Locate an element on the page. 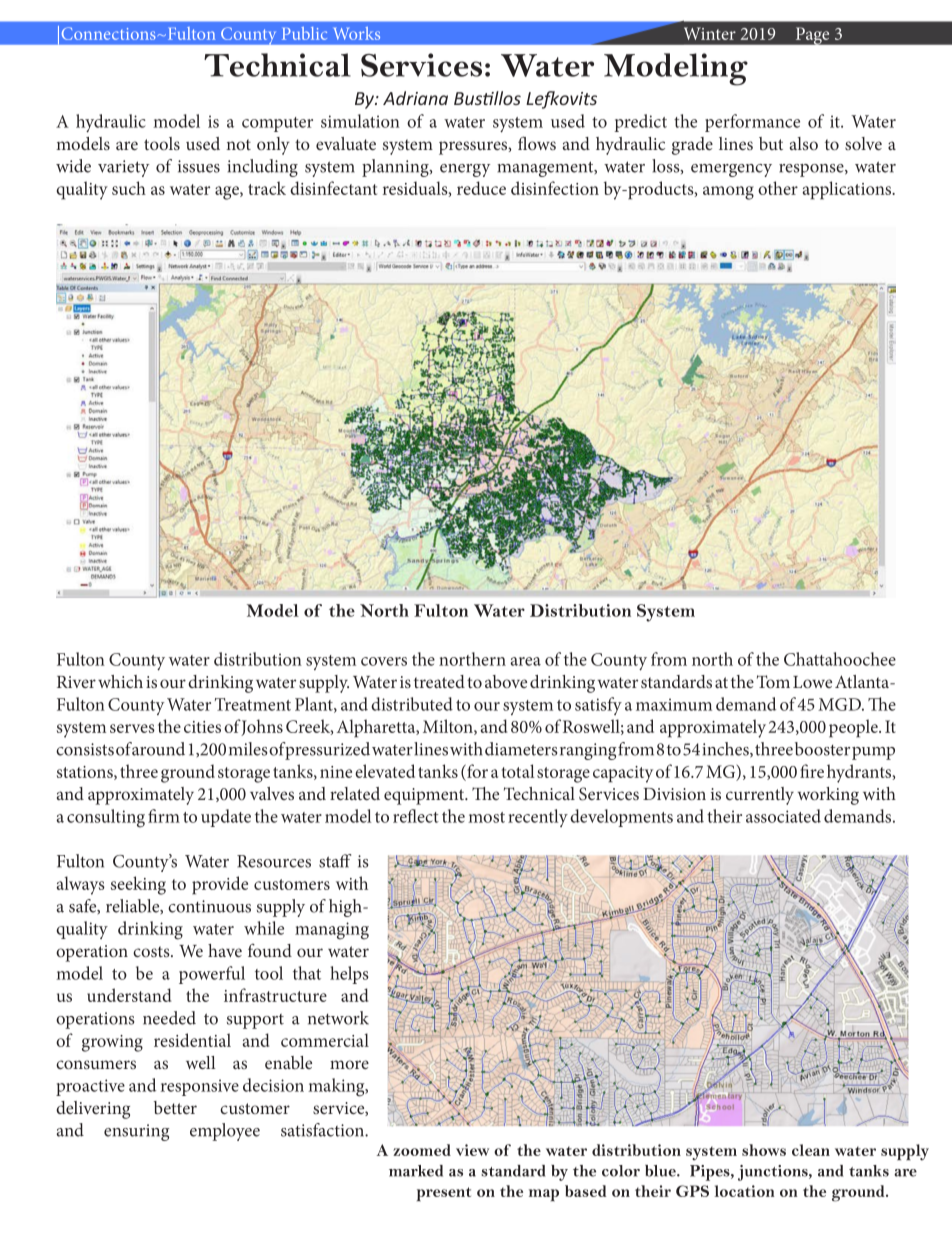  Adriana is located at coordinates (415, 98).
